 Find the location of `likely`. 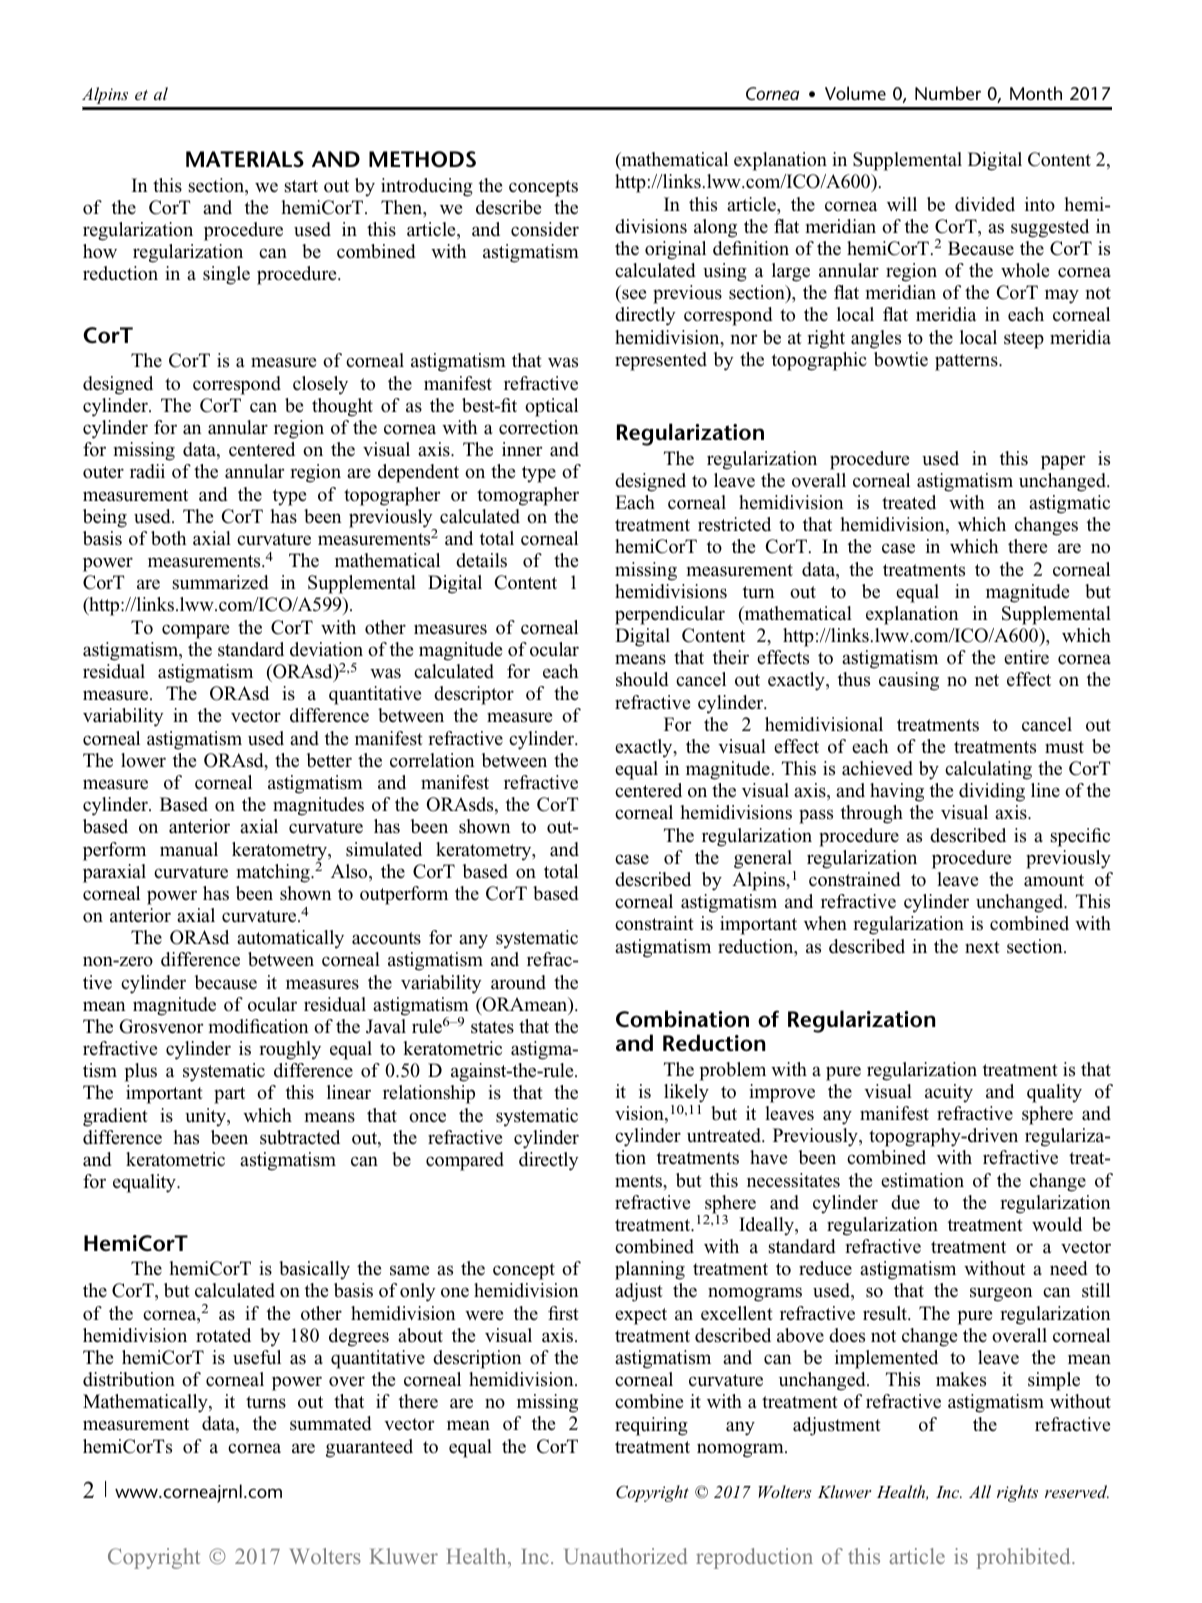

likely is located at coordinates (686, 1093).
